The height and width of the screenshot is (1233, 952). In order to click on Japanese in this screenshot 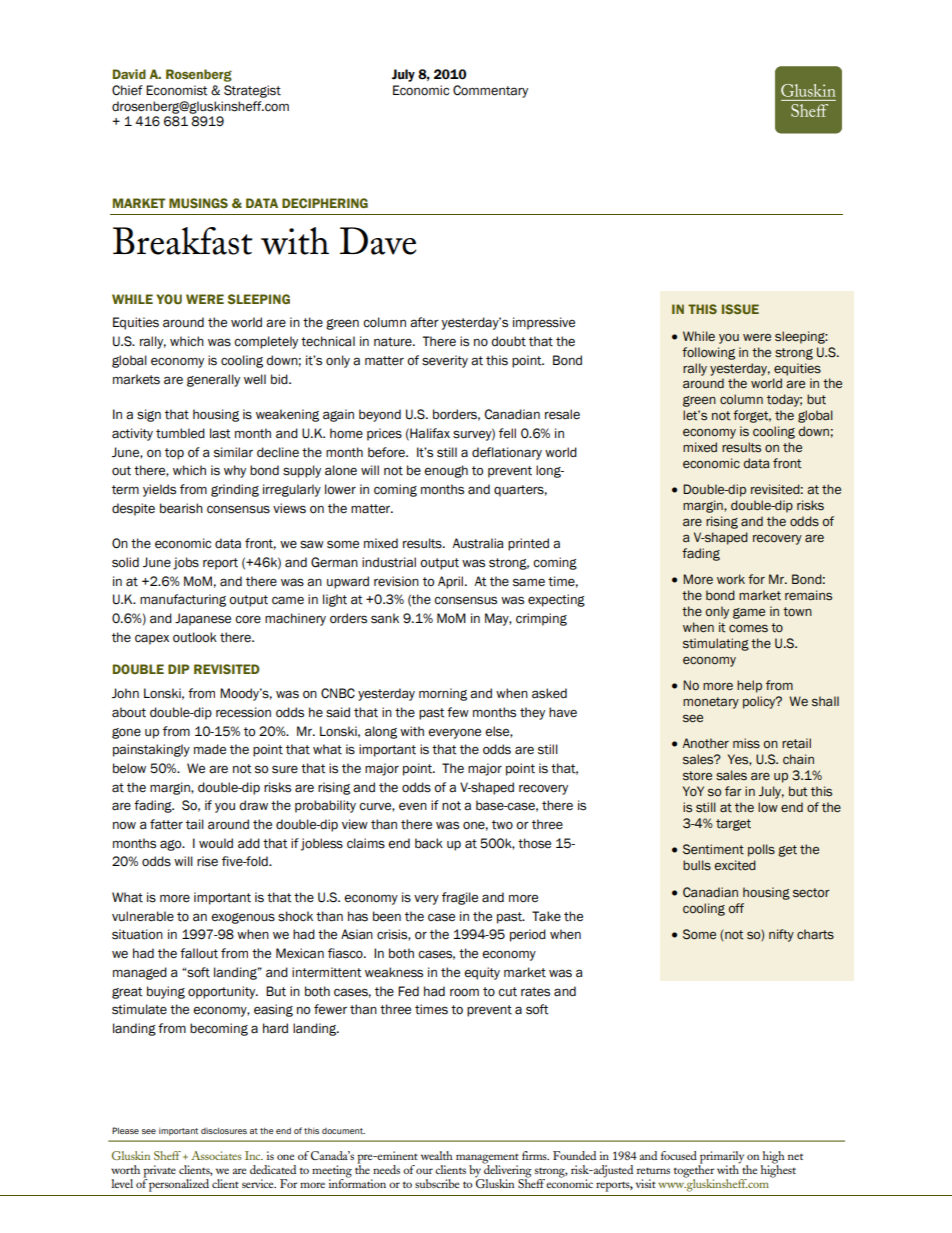, I will do `click(203, 619)`.
